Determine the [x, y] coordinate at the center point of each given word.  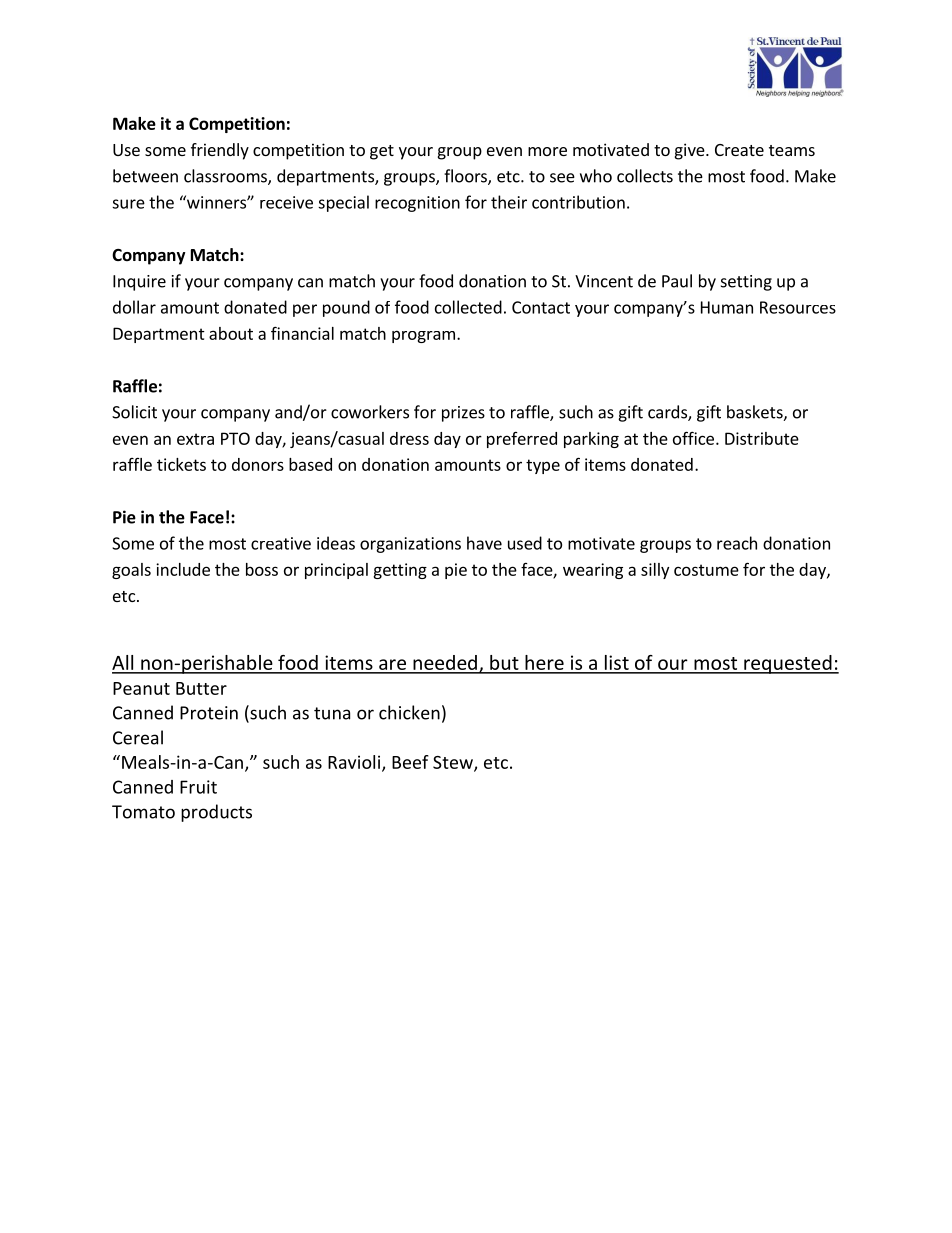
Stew [454, 763]
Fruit [198, 787]
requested [788, 664]
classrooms [226, 177]
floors [466, 177]
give [691, 151]
